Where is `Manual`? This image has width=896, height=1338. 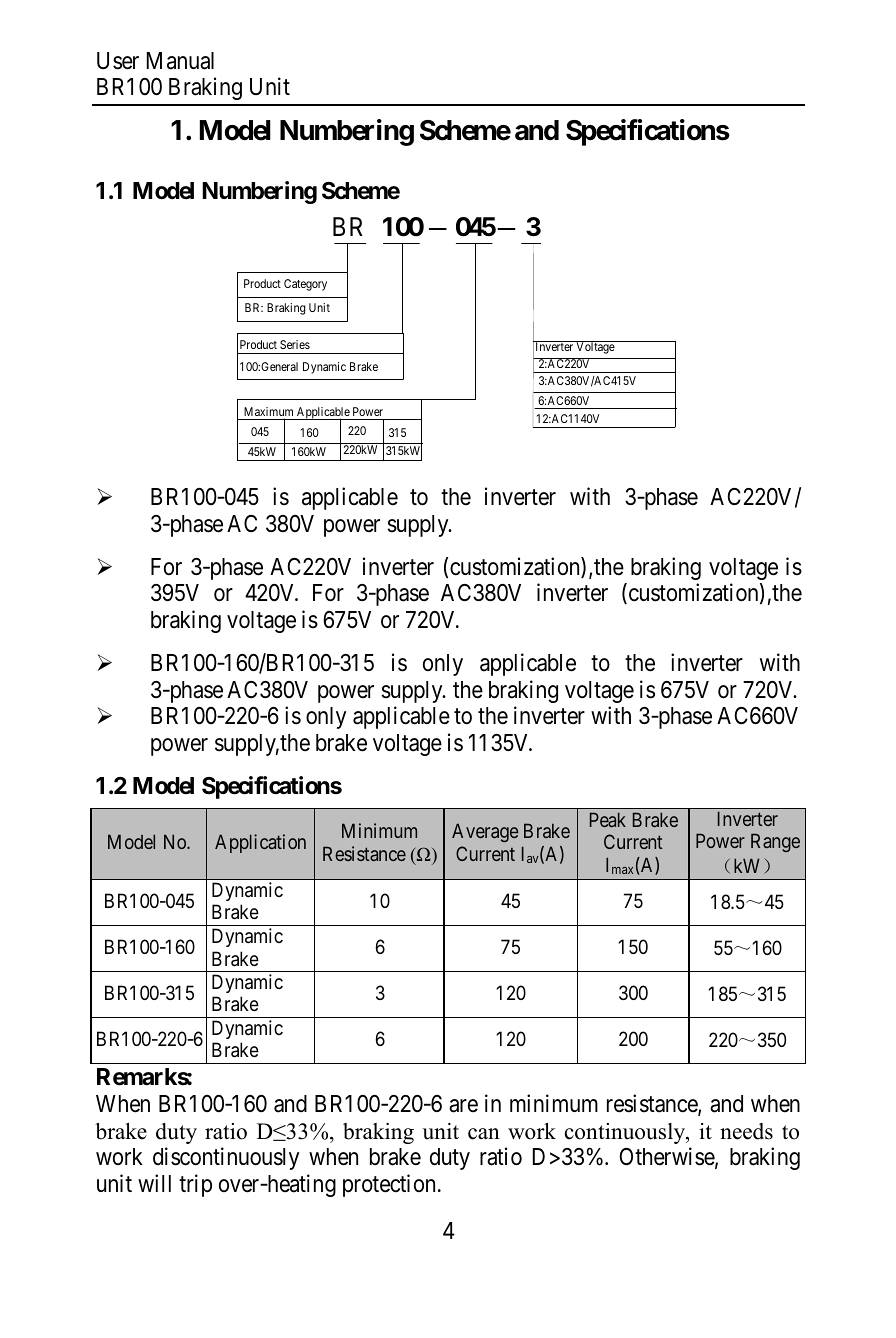 Manual is located at coordinates (180, 61).
